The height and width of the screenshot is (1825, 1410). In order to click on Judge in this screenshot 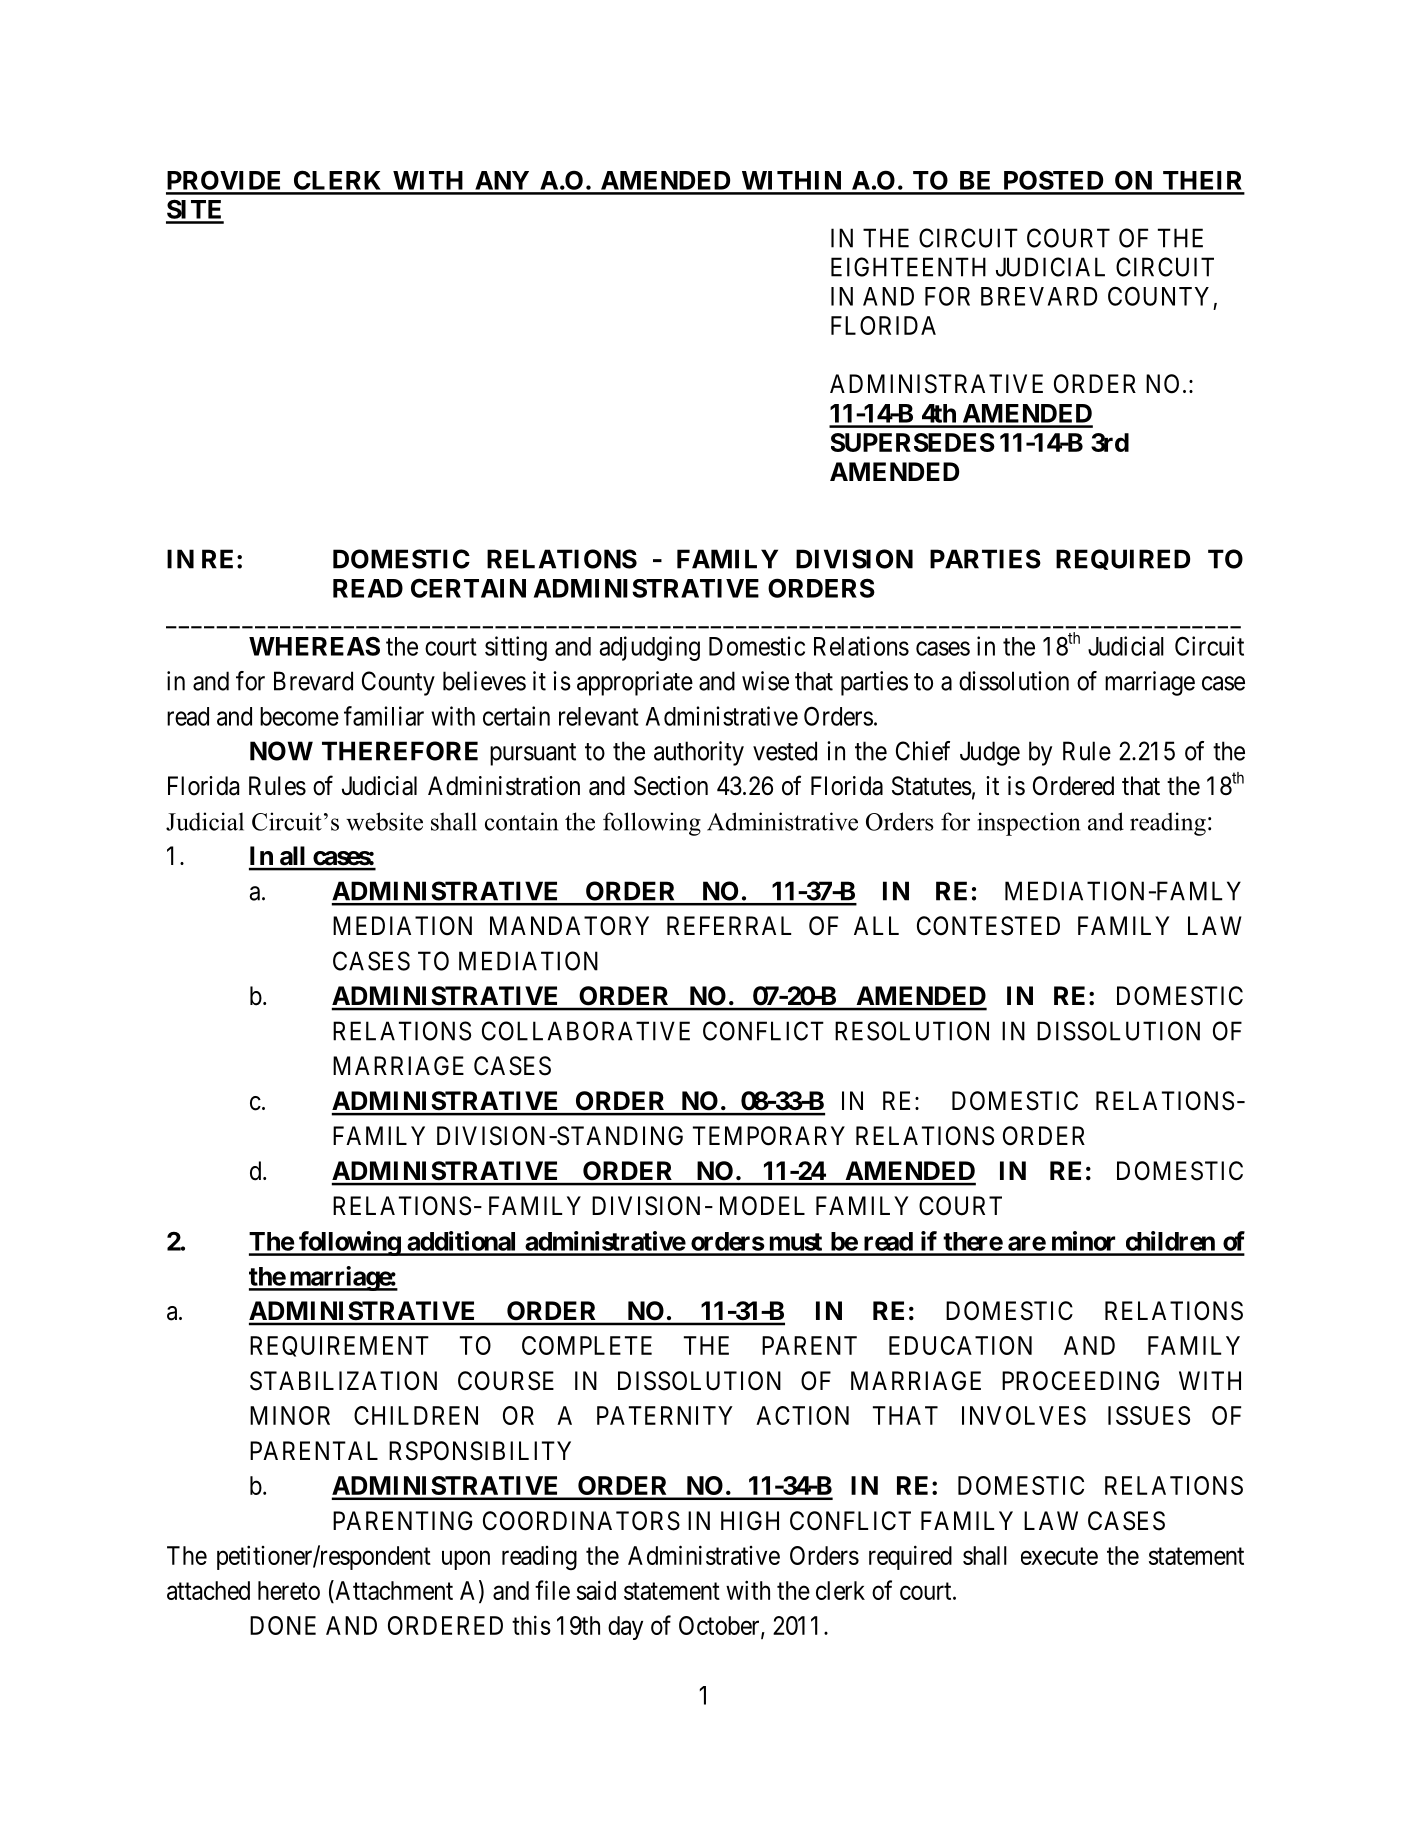, I will do `click(990, 753)`.
